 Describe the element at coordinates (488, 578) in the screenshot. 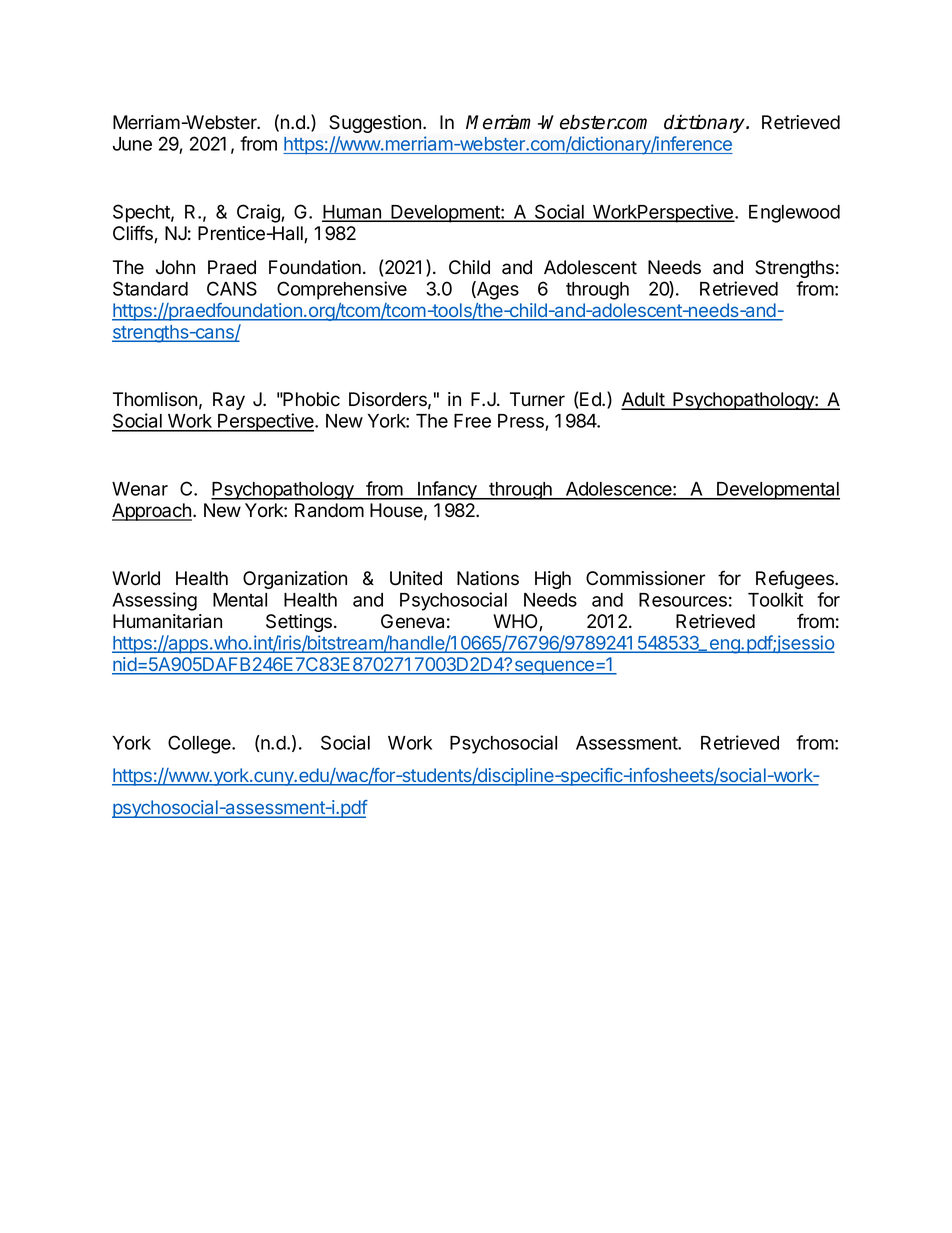

I see `Nations` at that location.
